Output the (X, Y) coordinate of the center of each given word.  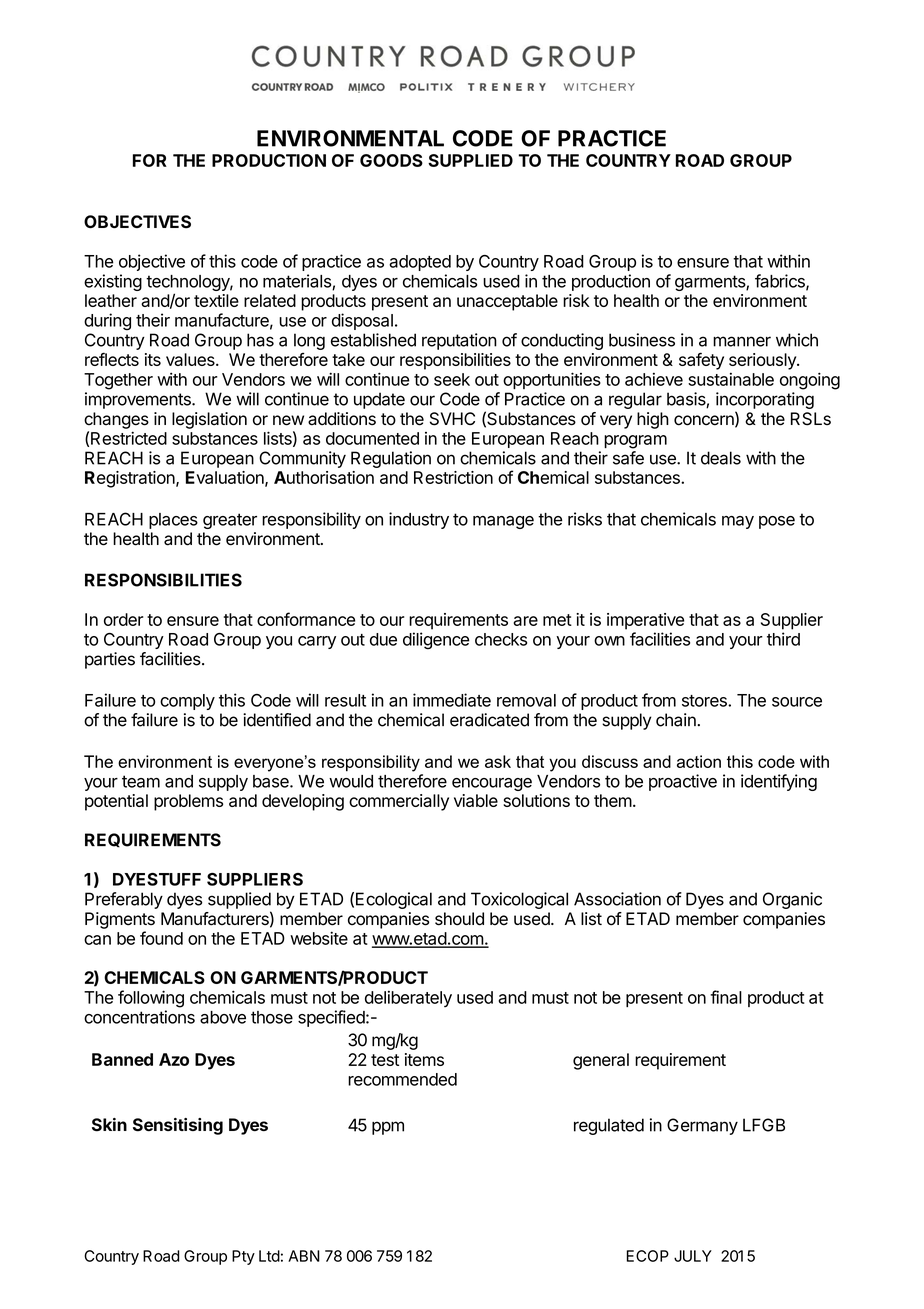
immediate (452, 700)
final (726, 997)
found (161, 938)
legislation (209, 420)
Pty (243, 1257)
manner (742, 341)
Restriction (453, 477)
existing (113, 282)
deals (721, 458)
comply (187, 702)
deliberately (408, 998)
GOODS (391, 160)
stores (705, 701)
